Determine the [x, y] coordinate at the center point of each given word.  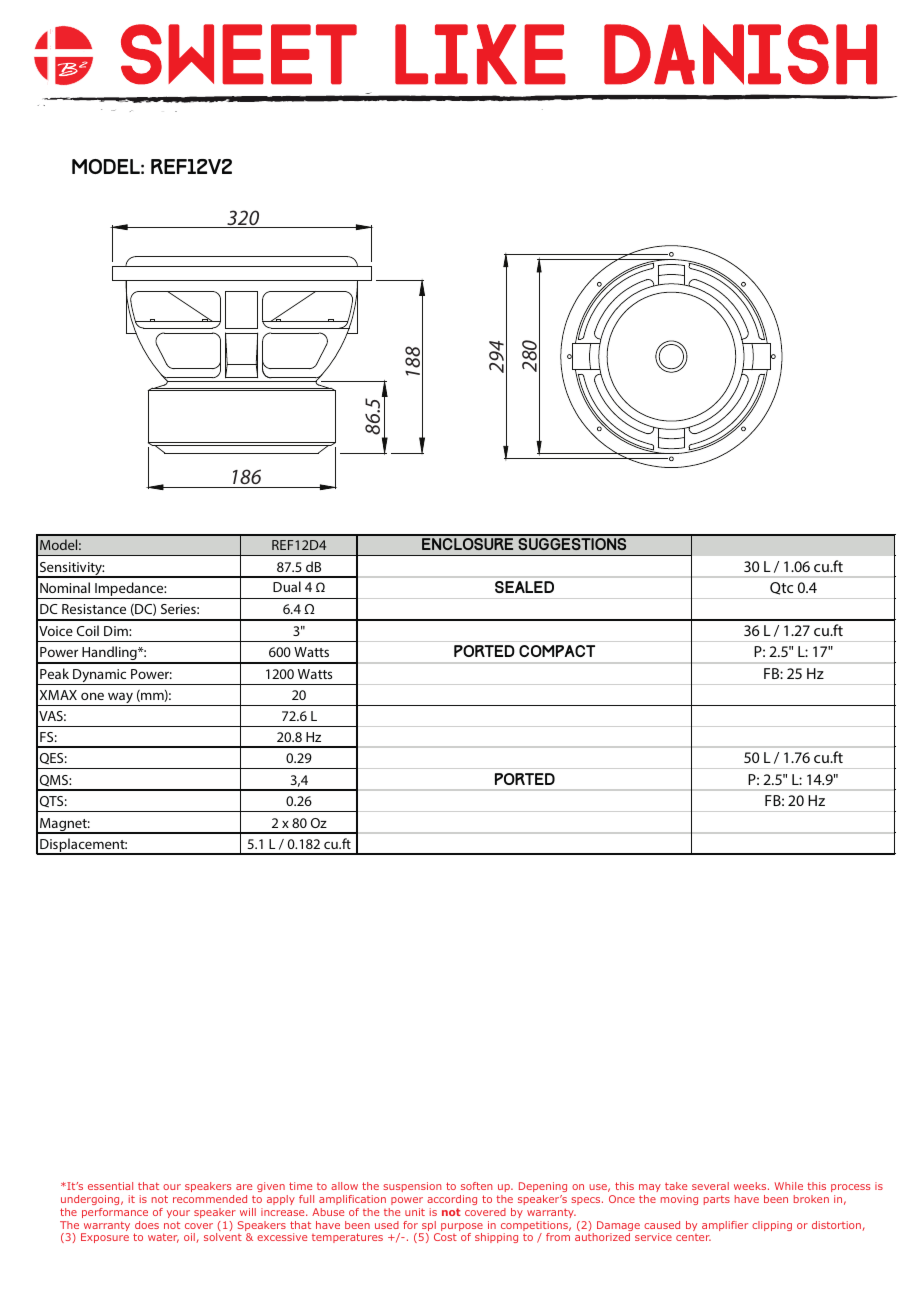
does [147, 1225]
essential [110, 1186]
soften [477, 1186]
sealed [524, 587]
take [676, 1186]
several [710, 1186]
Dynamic [100, 677]
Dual [287, 586]
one [92, 696]
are [244, 1187]
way [120, 699]
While [789, 1186]
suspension [413, 1187]
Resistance [94, 609]
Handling [109, 654]
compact [557, 651]
